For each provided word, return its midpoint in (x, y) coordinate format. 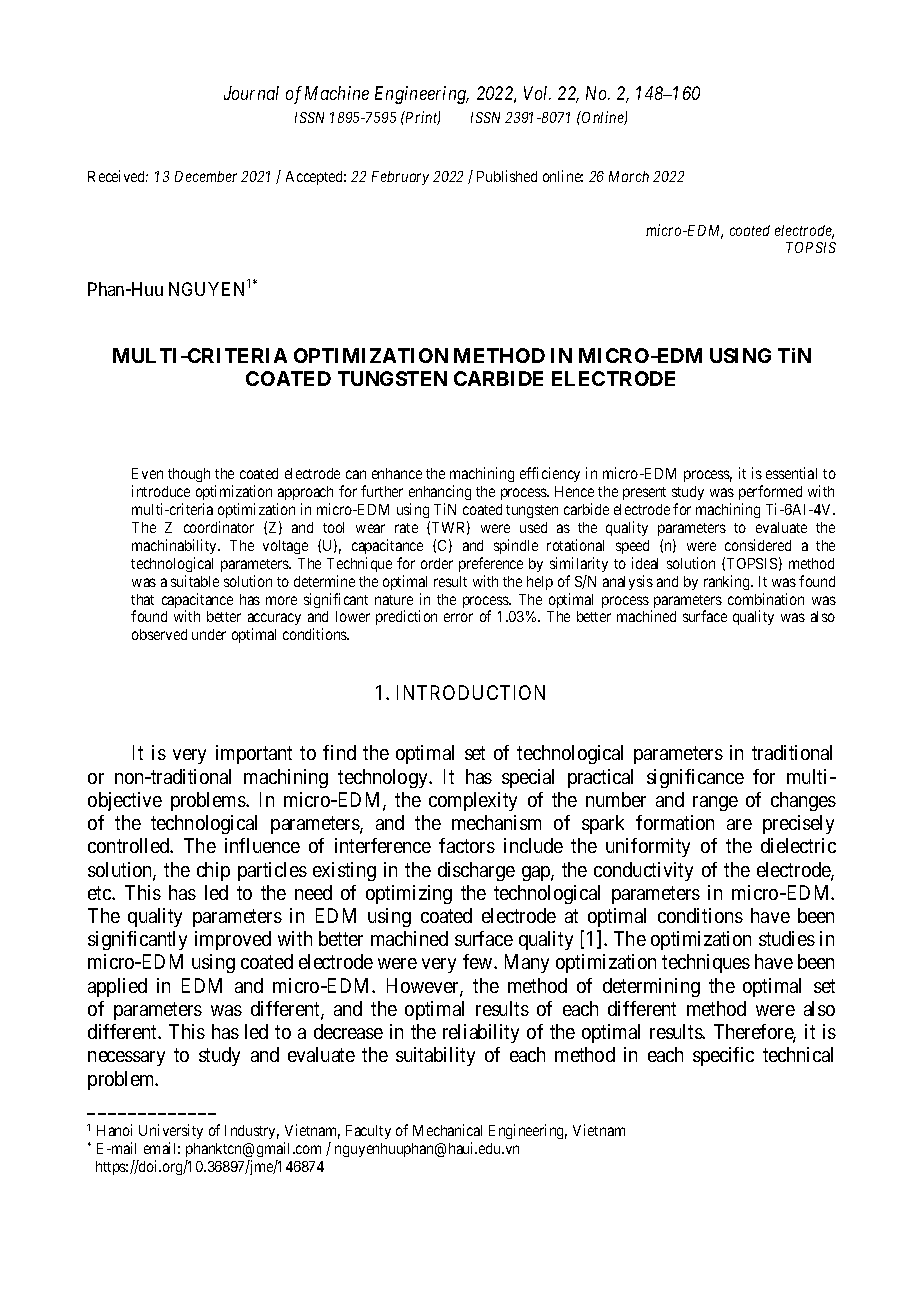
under (209, 634)
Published (507, 176)
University (171, 1133)
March (629, 176)
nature (394, 600)
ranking (728, 582)
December (206, 176)
